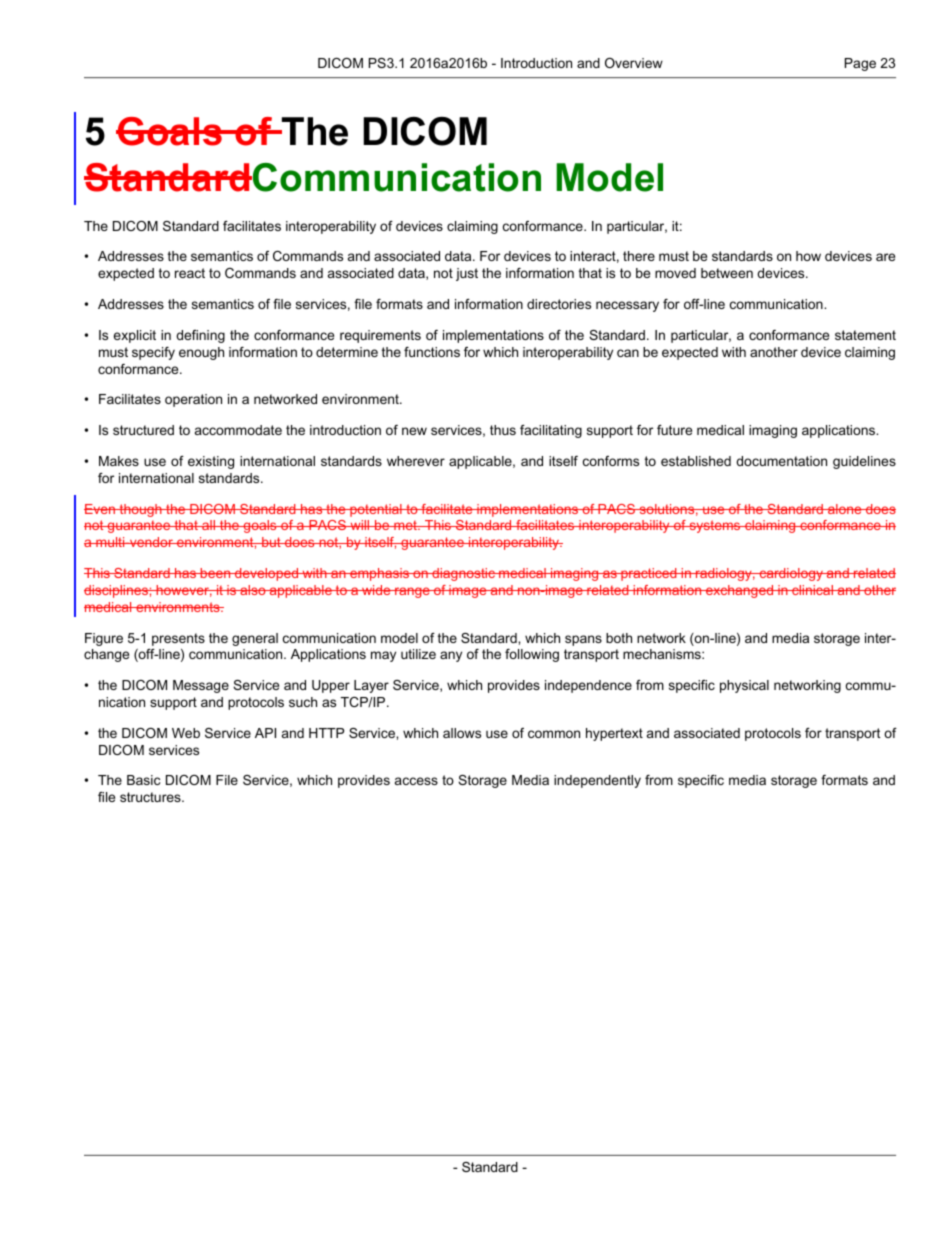 The image size is (952, 1233). I want to click on access, so click(416, 781).
